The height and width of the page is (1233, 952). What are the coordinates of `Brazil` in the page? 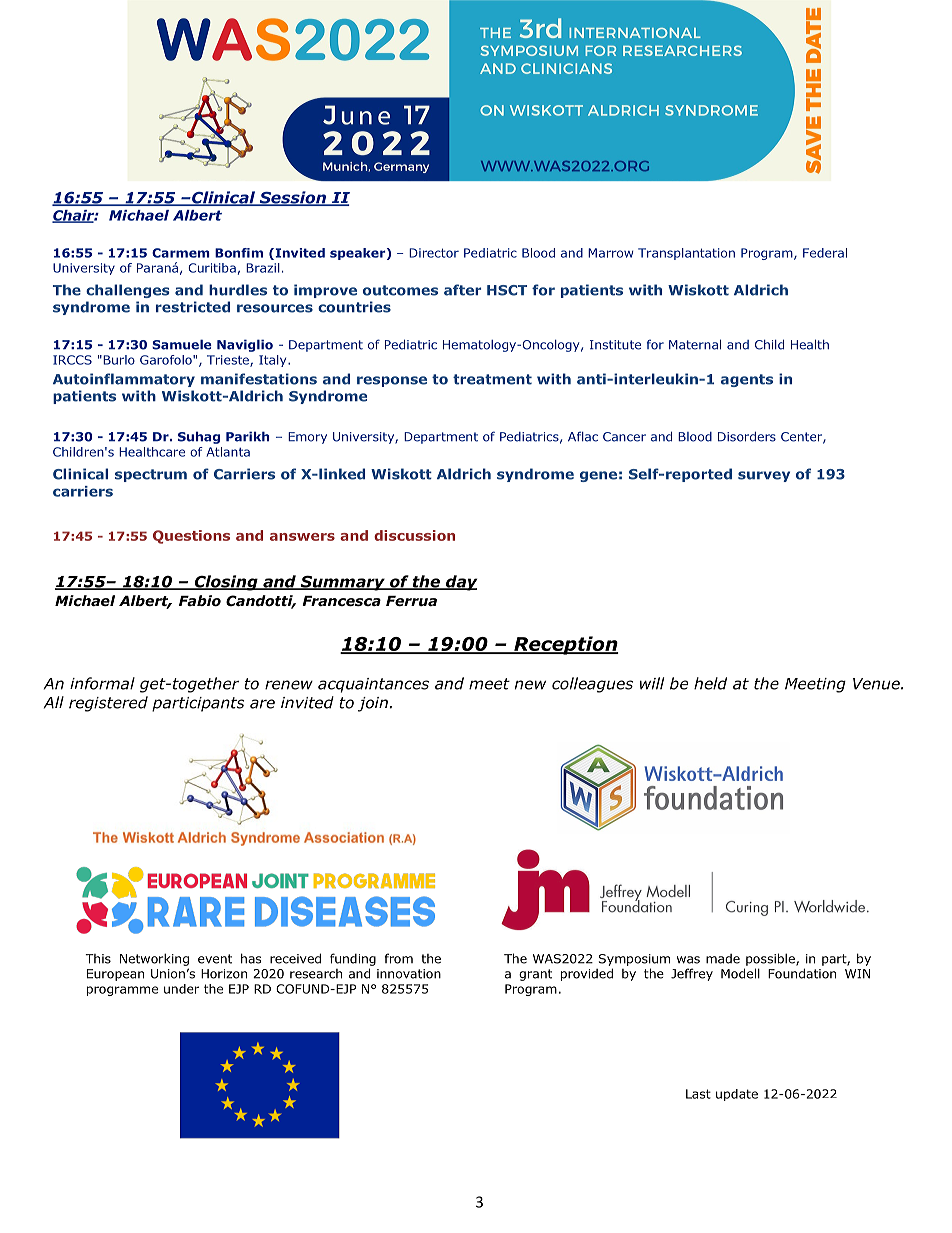 It's located at (263, 268).
